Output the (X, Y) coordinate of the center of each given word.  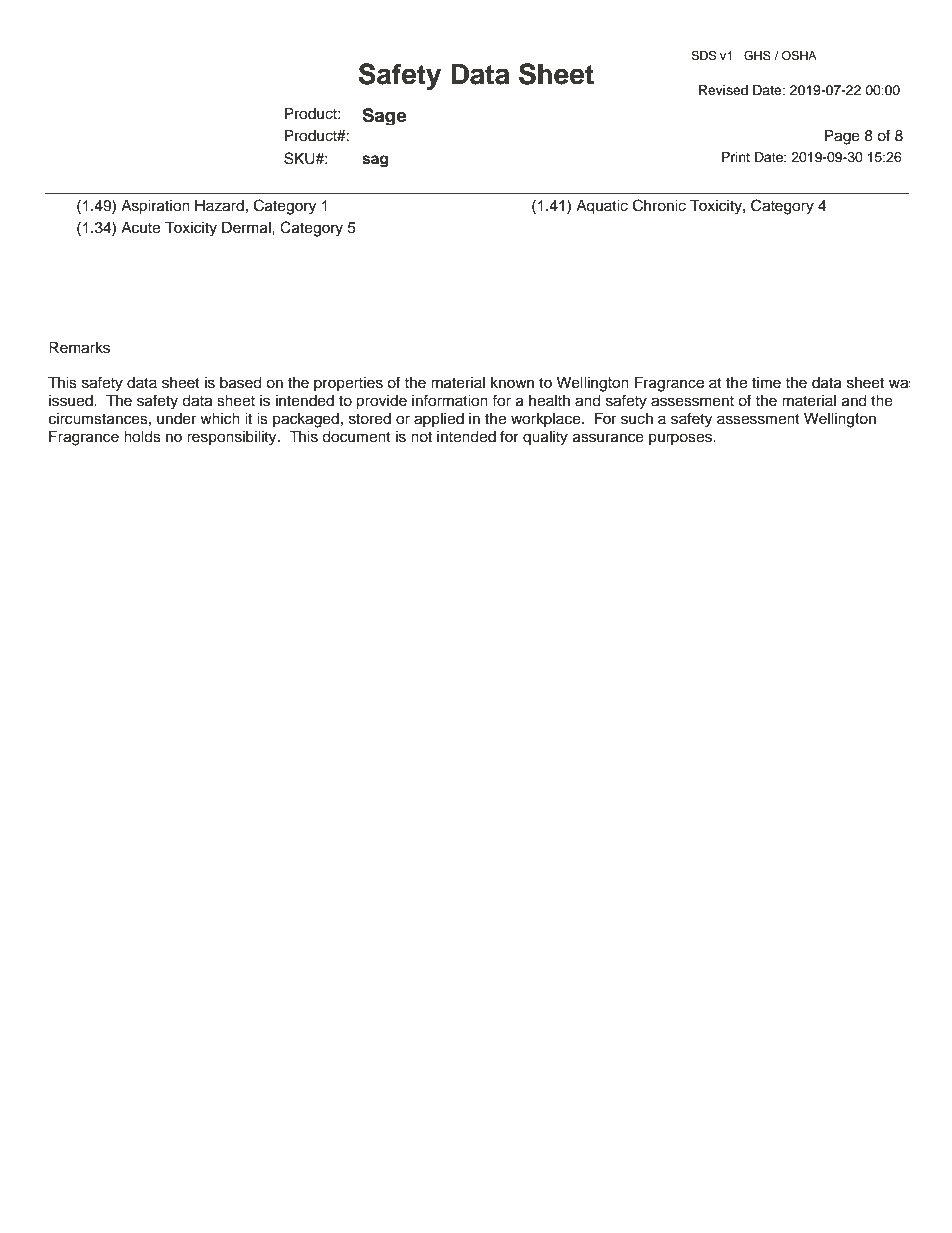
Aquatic (602, 207)
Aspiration (155, 207)
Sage (384, 116)
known (512, 383)
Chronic (659, 205)
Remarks (79, 347)
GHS (757, 56)
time (766, 383)
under (176, 419)
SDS (703, 56)
